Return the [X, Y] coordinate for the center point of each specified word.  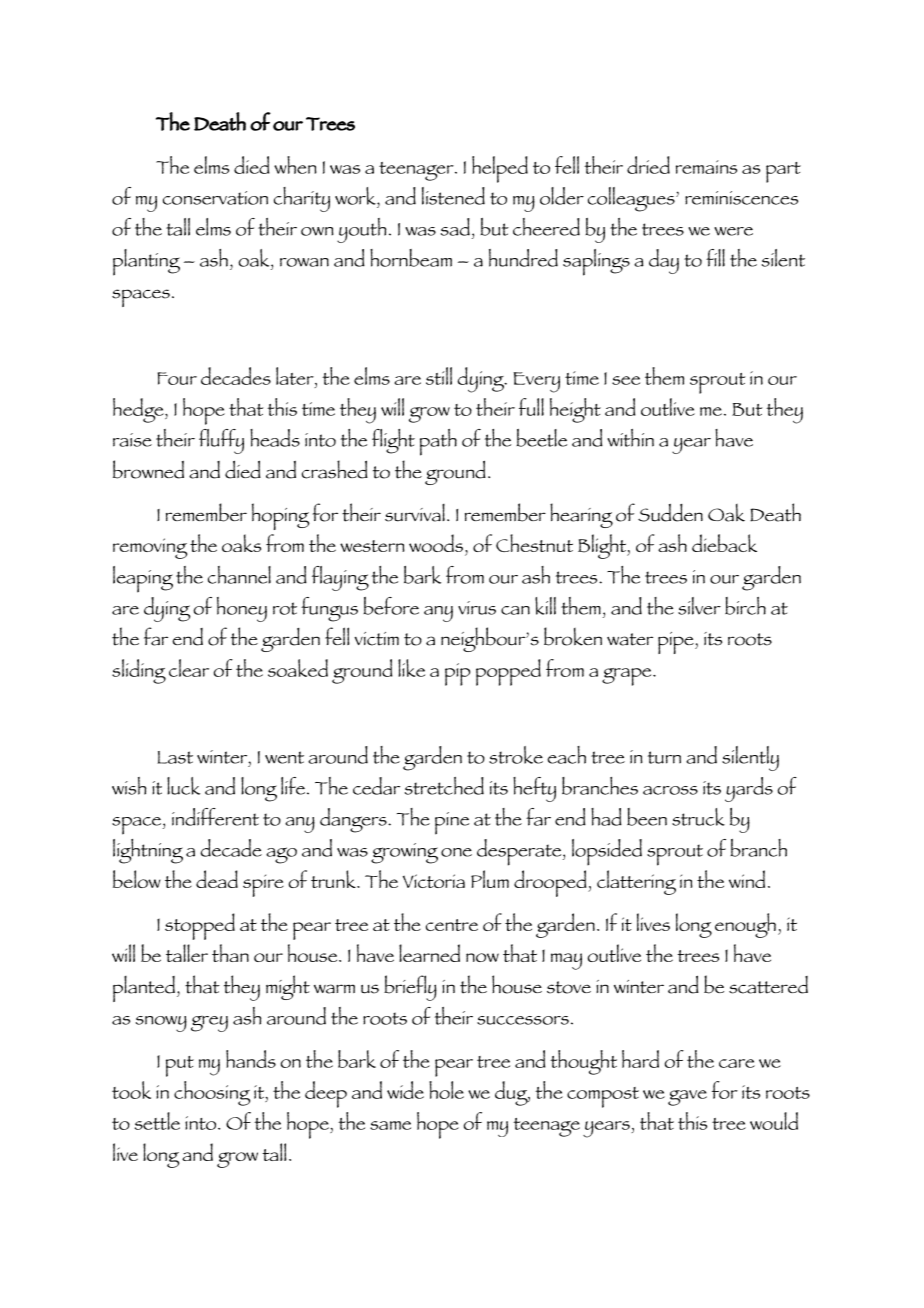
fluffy [221, 441]
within [630, 438]
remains [706, 167]
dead [217, 879]
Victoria [434, 881]
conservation [215, 198]
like [411, 668]
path [438, 442]
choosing [212, 1093]
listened [453, 196]
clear [189, 668]
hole [446, 1090]
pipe [677, 643]
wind [747, 879]
